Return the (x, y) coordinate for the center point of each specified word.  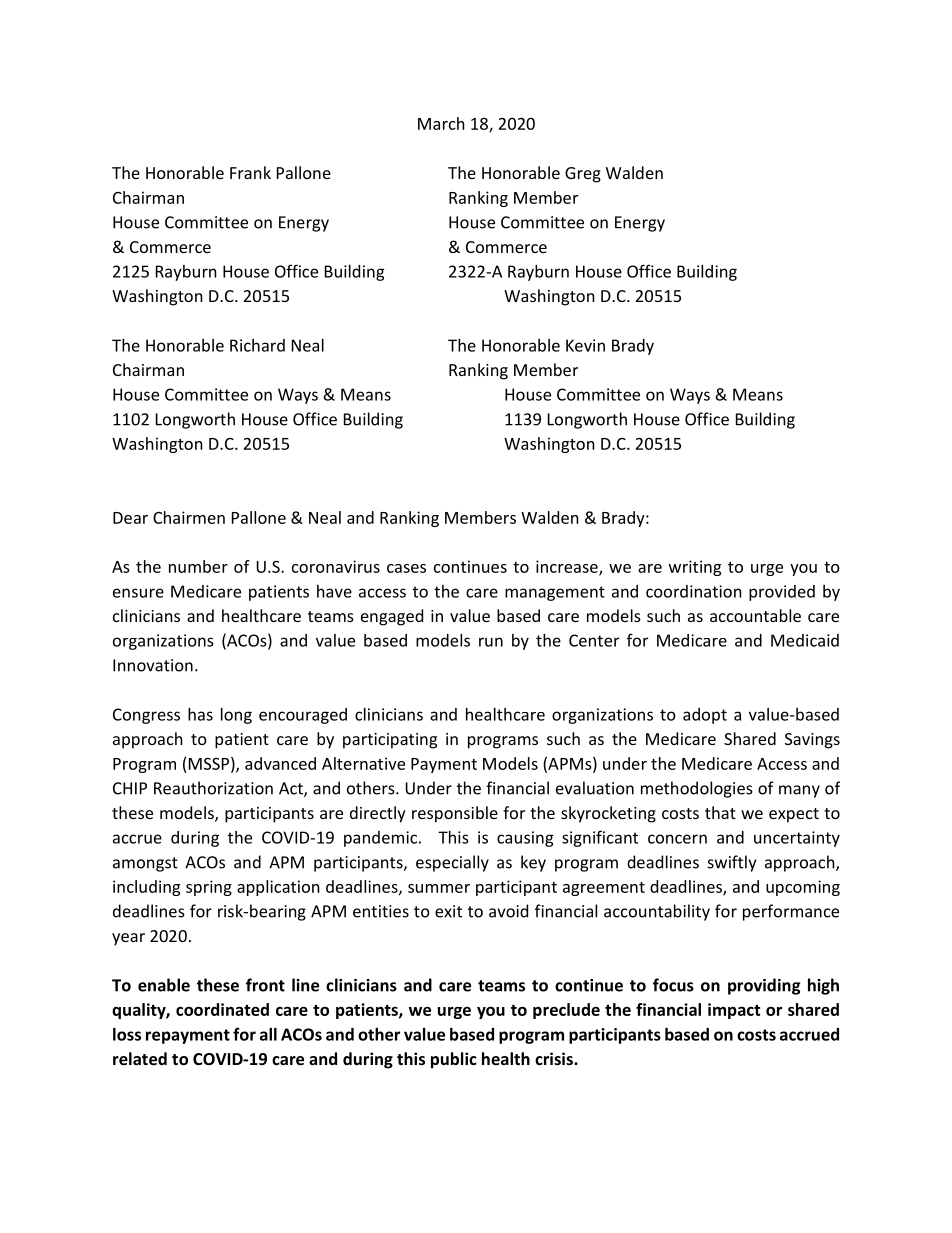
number (198, 566)
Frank (250, 172)
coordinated (222, 1009)
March (441, 123)
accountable (755, 615)
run (491, 642)
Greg (583, 175)
